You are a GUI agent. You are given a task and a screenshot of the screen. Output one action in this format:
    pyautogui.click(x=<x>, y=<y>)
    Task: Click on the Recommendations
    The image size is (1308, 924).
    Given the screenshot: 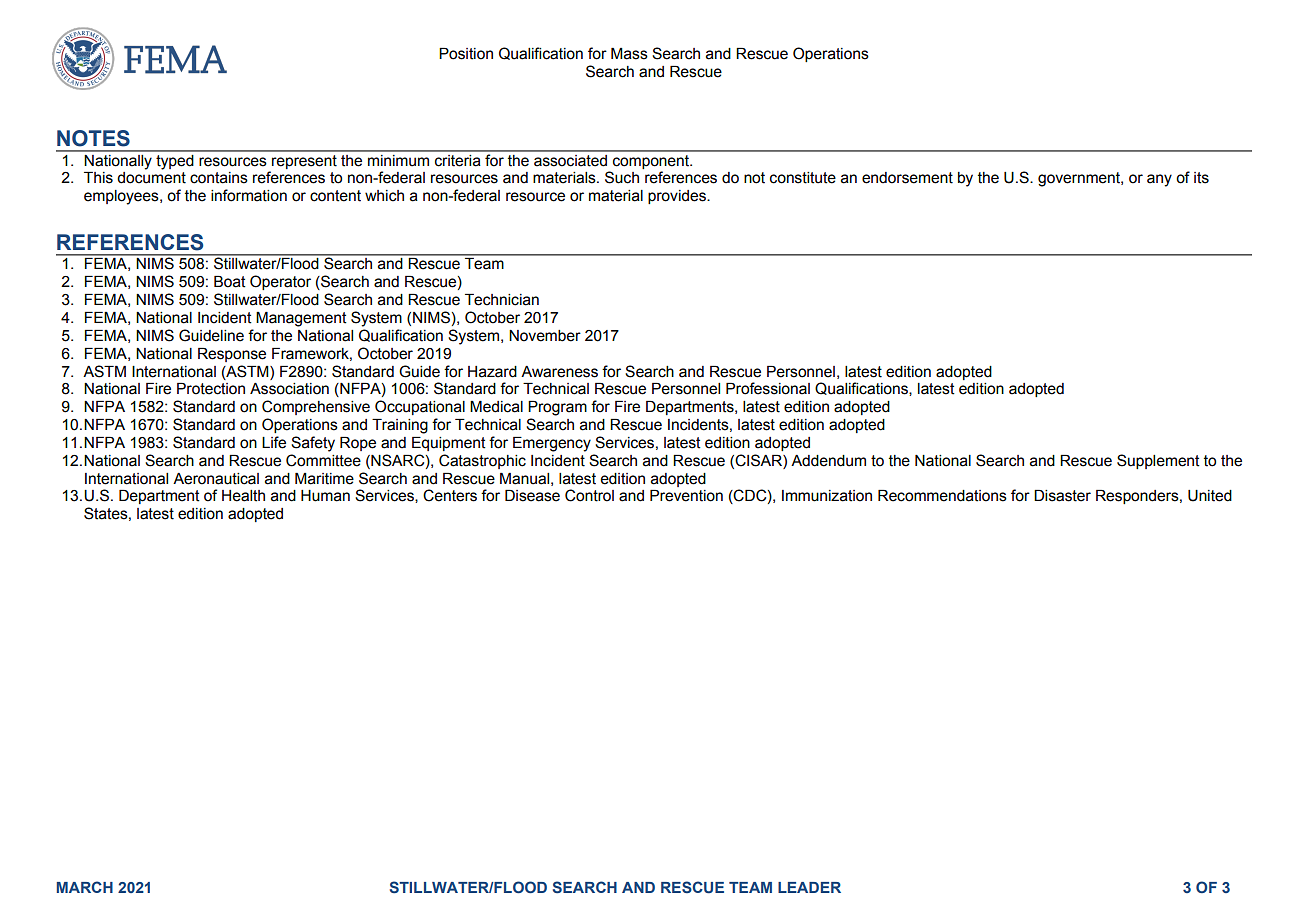 What is the action you would take?
    pyautogui.click(x=942, y=496)
